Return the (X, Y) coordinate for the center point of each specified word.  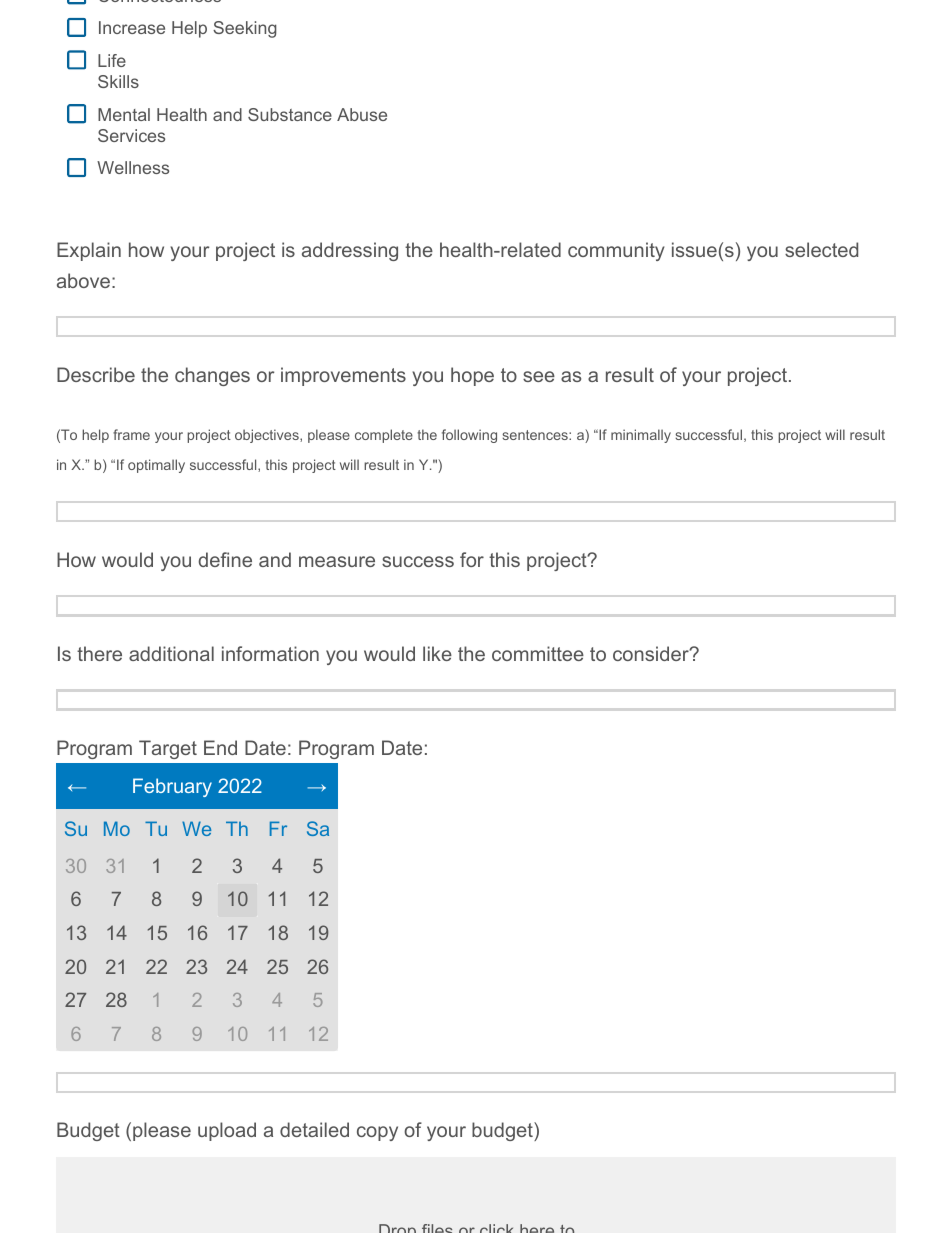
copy (377, 1133)
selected (821, 249)
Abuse (362, 114)
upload (227, 1131)
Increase (132, 27)
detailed (314, 1129)
